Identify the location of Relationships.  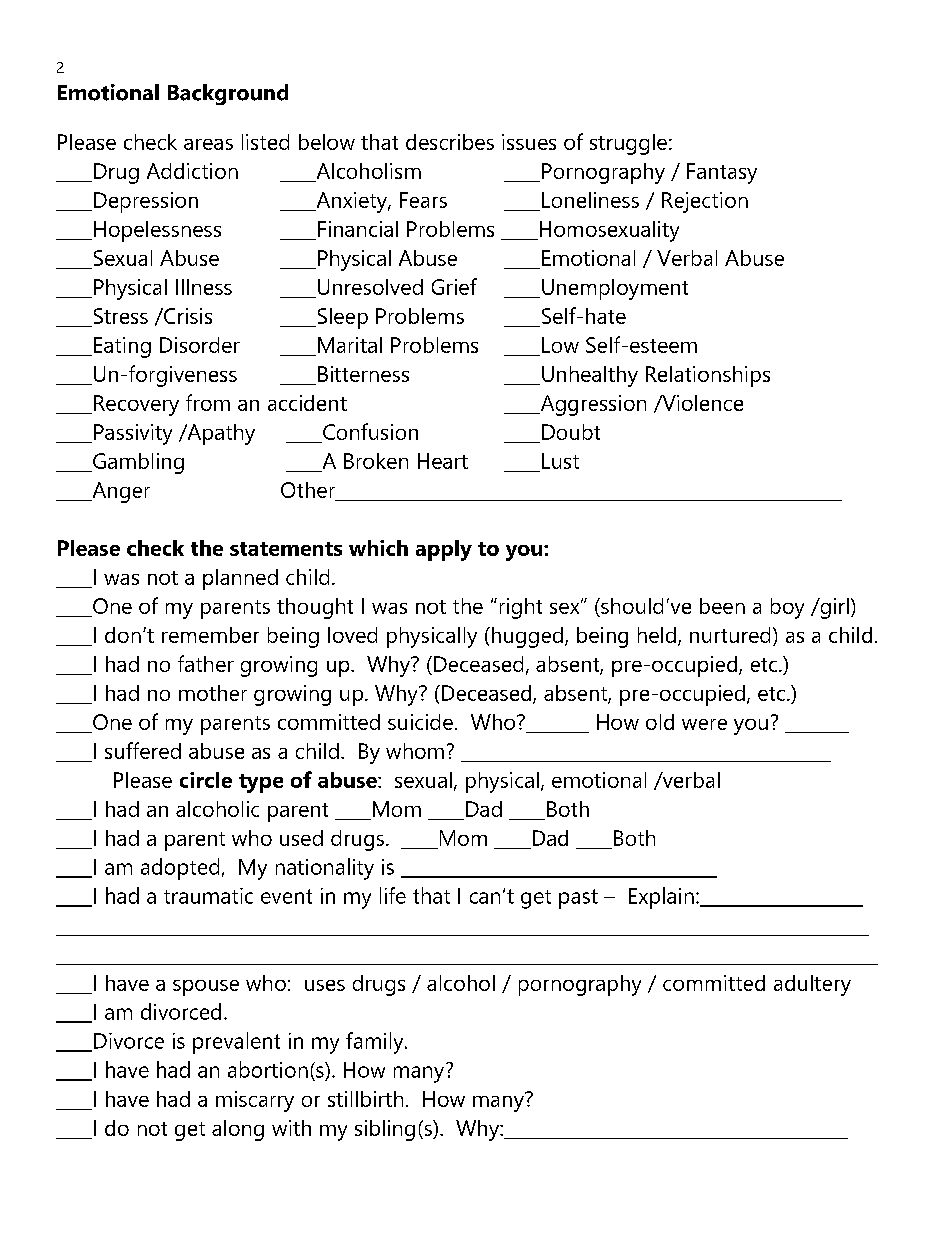
(708, 376).
